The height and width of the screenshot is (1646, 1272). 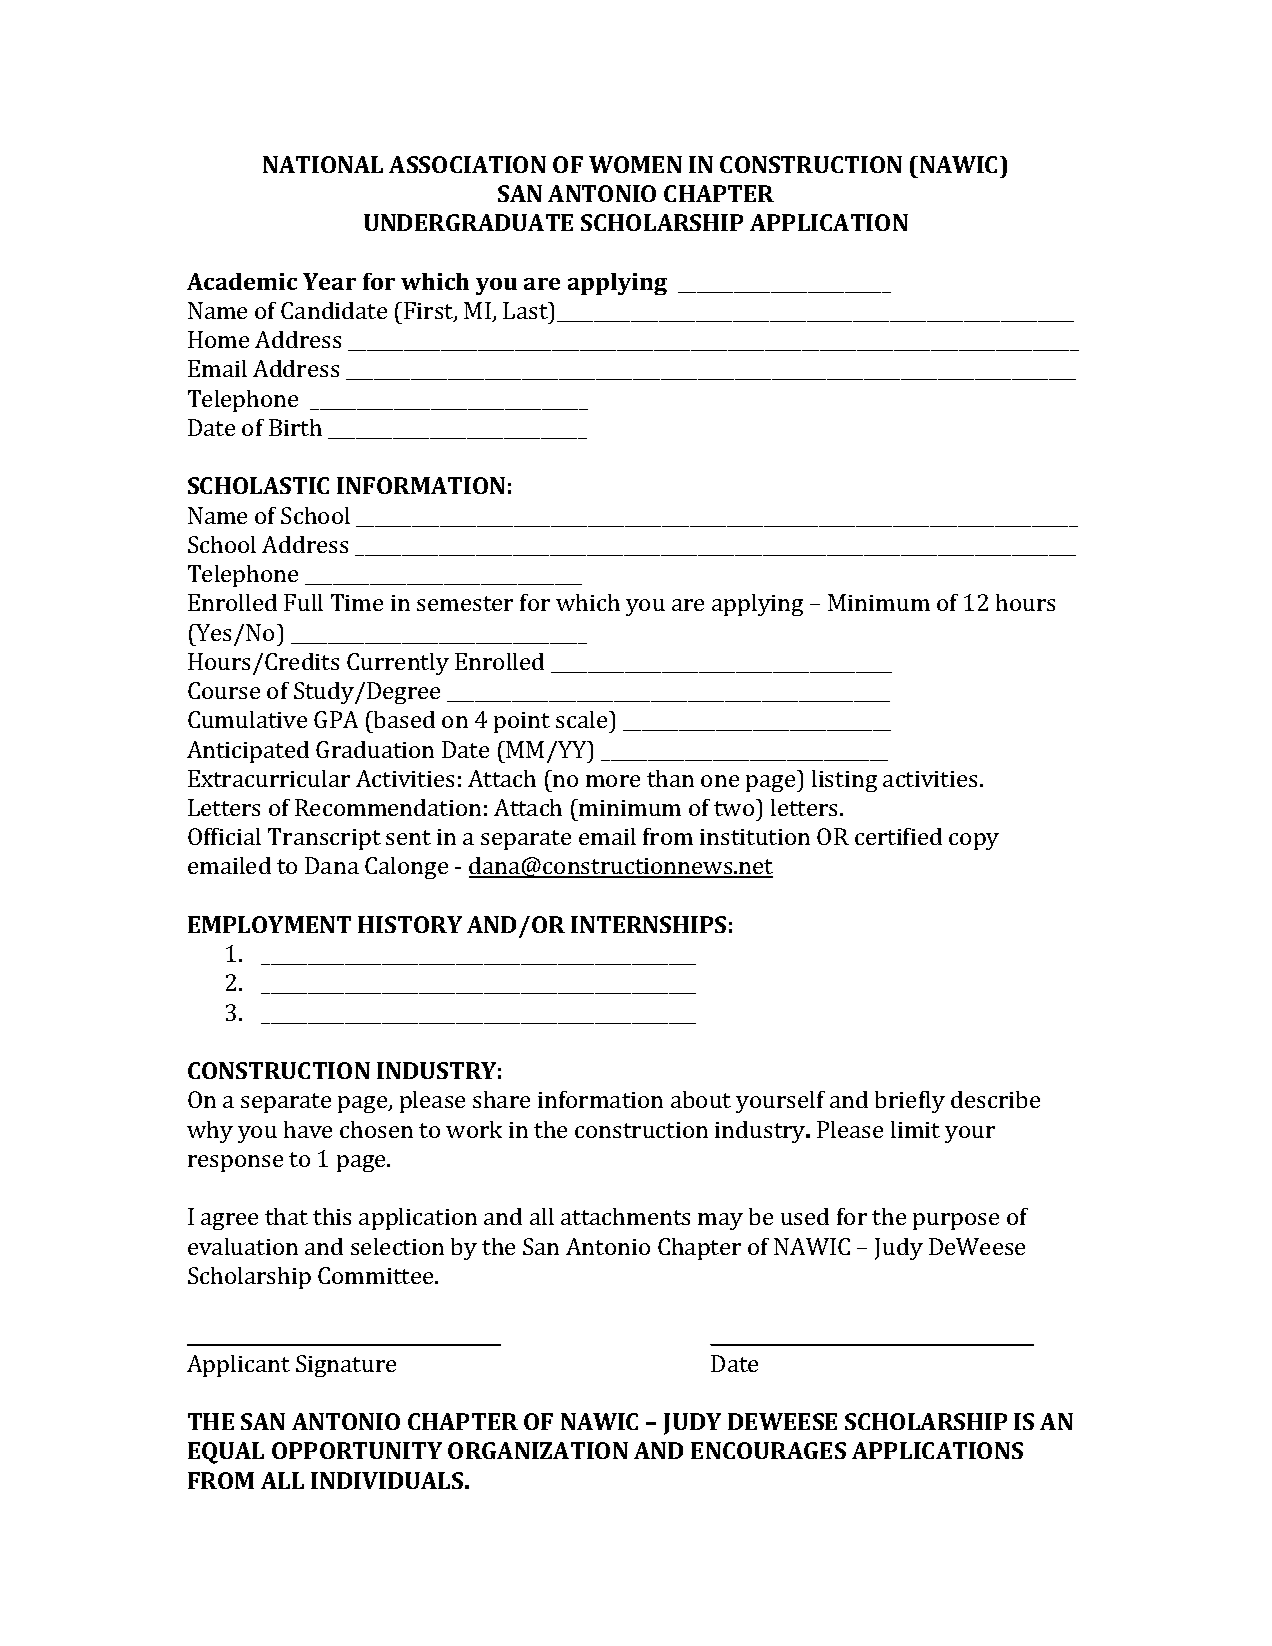 What do you see at coordinates (538, 1450) in the screenshot?
I see `ORGANIZATION` at bounding box center [538, 1450].
